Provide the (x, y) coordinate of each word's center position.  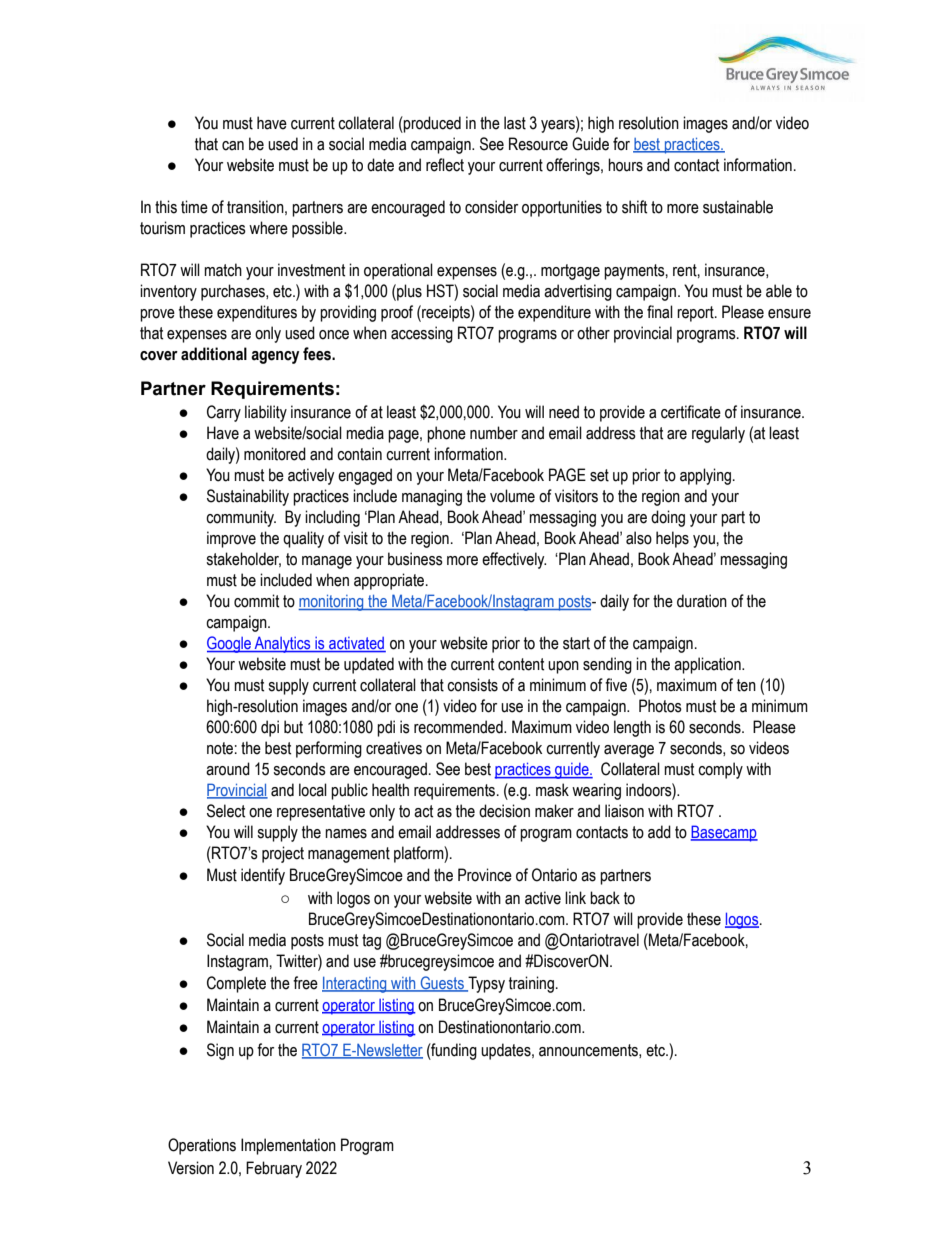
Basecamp (724, 833)
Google (230, 644)
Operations (202, 1146)
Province (485, 875)
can (233, 146)
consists (472, 685)
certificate (691, 412)
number (494, 433)
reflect (445, 165)
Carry (224, 413)
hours (625, 165)
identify (263, 876)
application (708, 665)
